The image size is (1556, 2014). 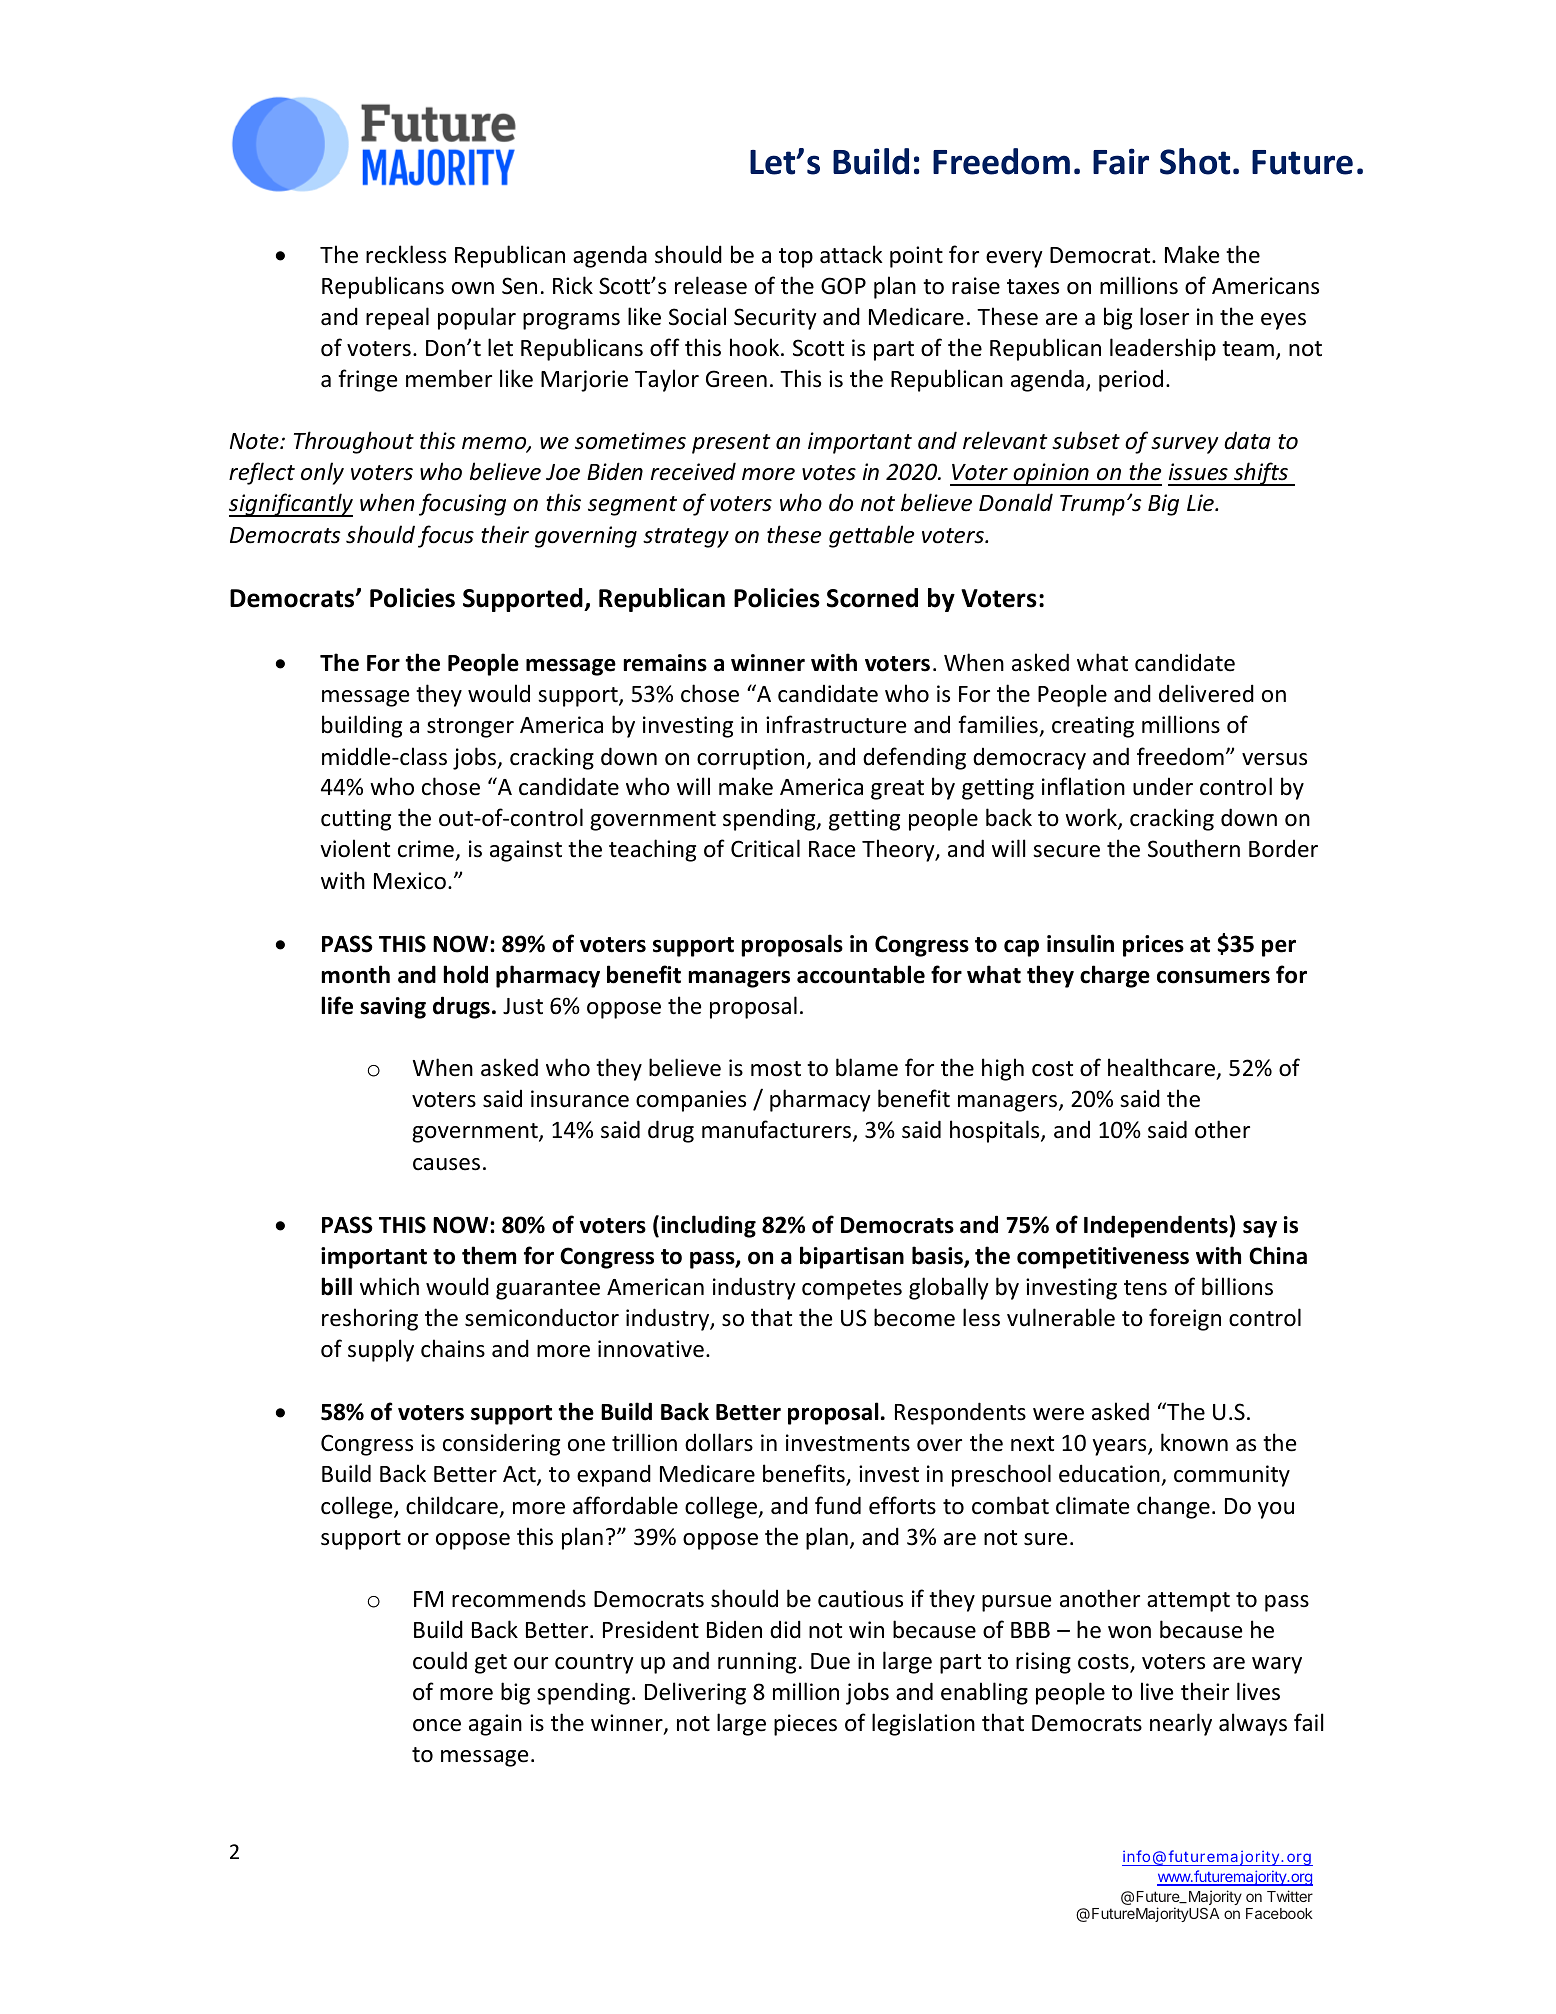 What do you see at coordinates (1195, 161) in the screenshot?
I see `Shot` at bounding box center [1195, 161].
